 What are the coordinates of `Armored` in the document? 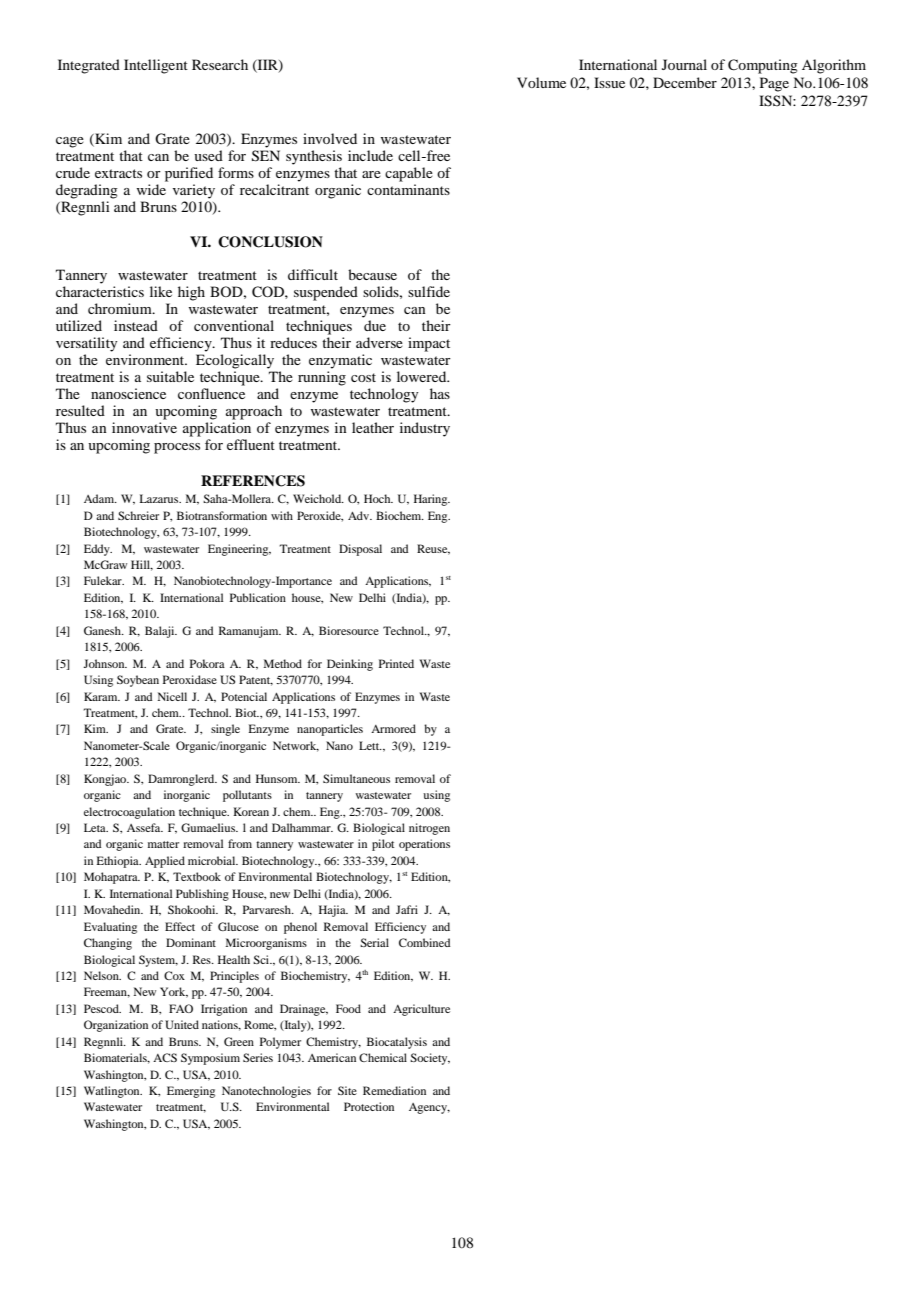 It's located at (393, 728).
